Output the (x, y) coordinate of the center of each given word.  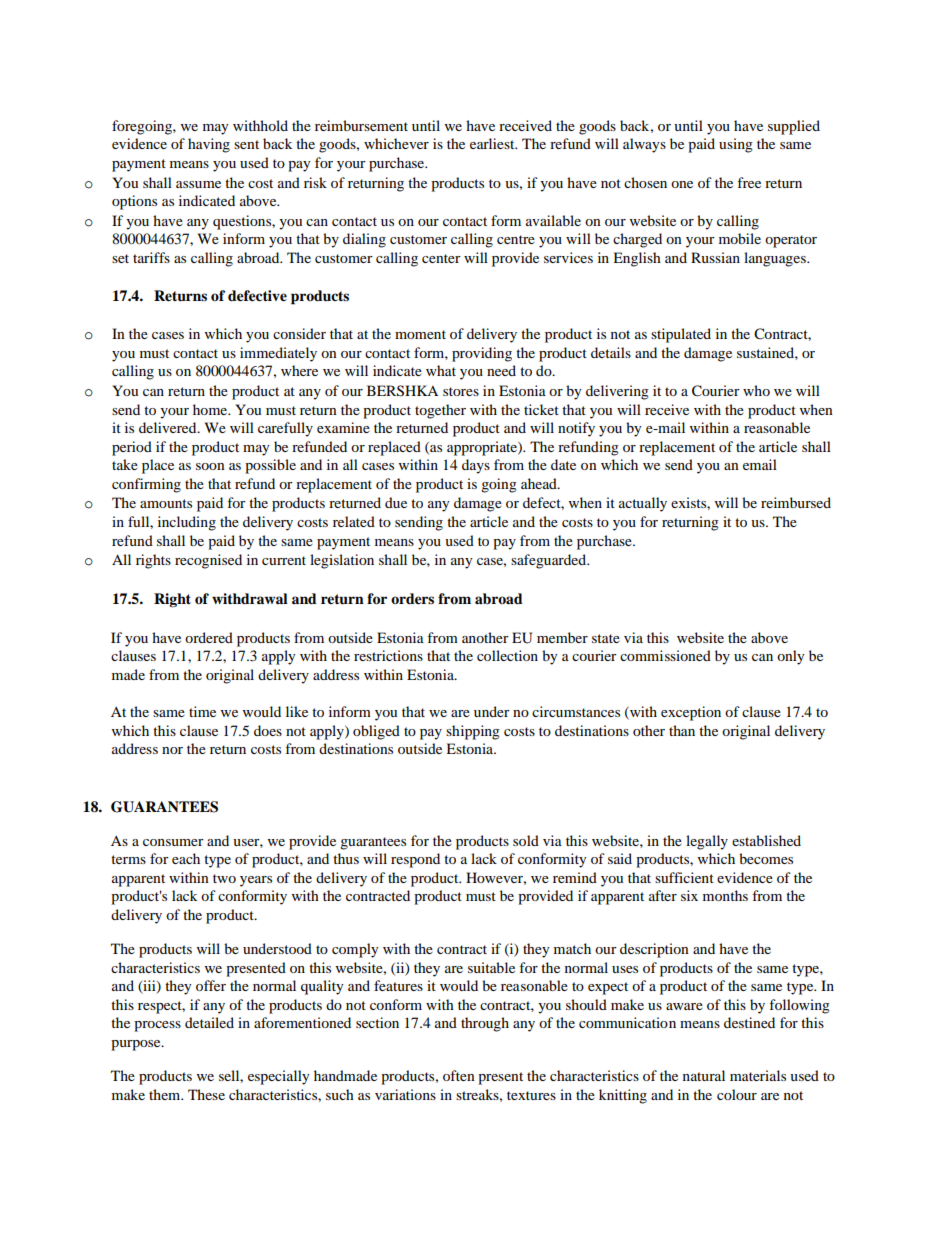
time (202, 711)
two (224, 878)
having (209, 145)
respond (415, 860)
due (396, 502)
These (206, 1094)
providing (482, 354)
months (725, 895)
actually (643, 504)
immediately (278, 354)
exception (691, 713)
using (736, 145)
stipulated (681, 335)
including (187, 523)
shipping (473, 732)
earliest (493, 143)
